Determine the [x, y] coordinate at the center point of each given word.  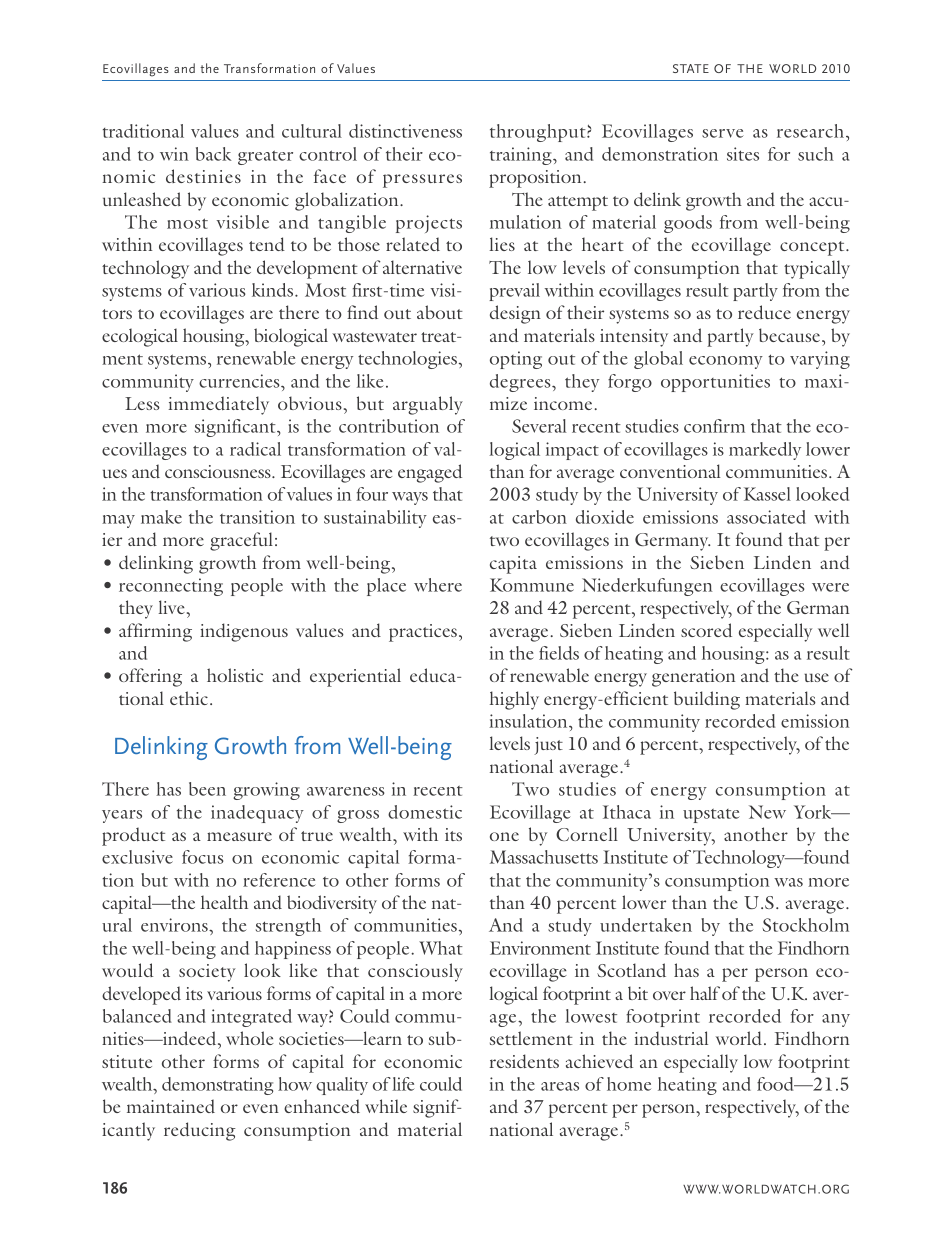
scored [706, 630]
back [214, 154]
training [522, 156]
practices [423, 633]
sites [743, 154]
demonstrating [217, 1086]
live [171, 607]
